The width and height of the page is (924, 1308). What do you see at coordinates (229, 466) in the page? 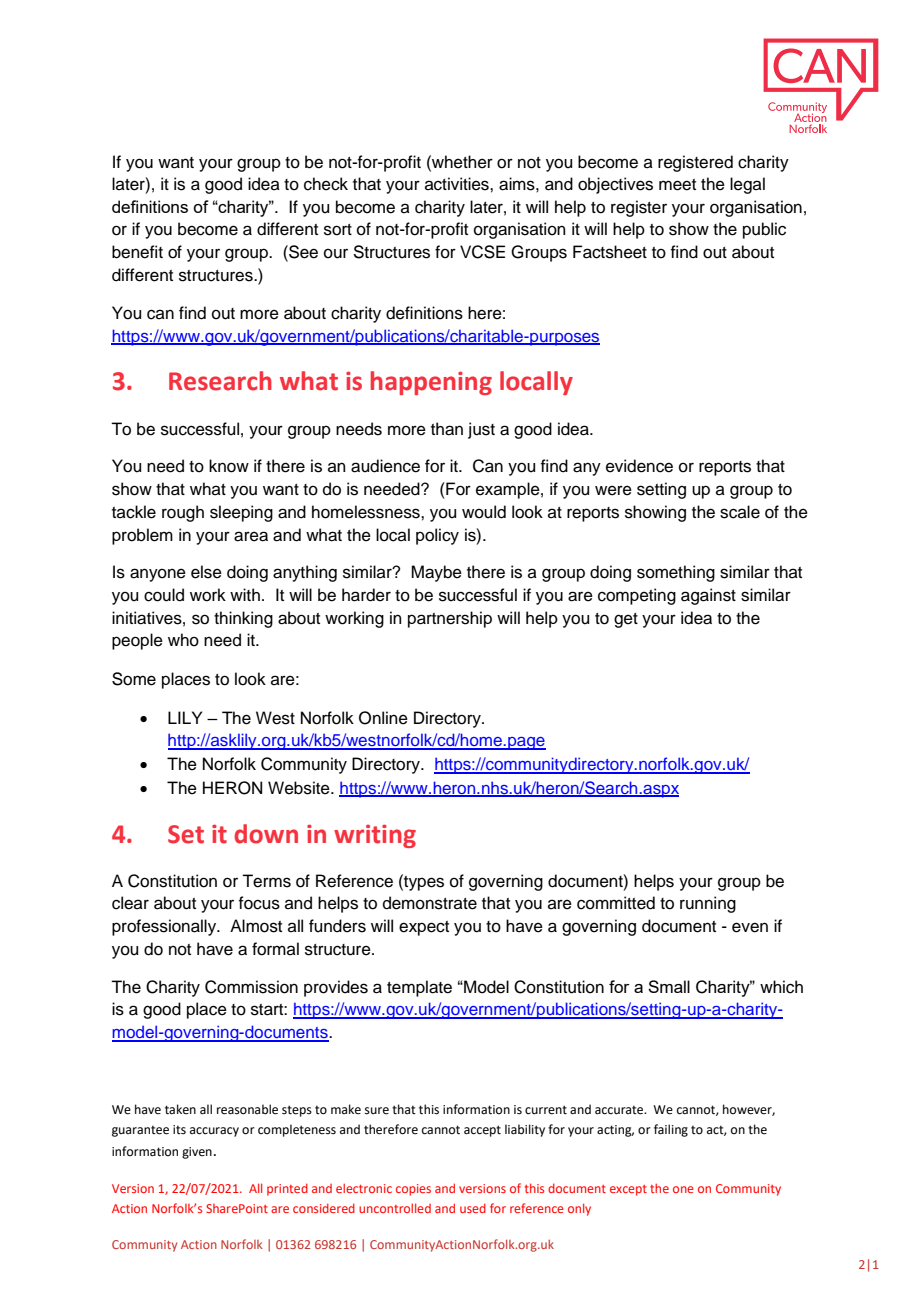
I see `know` at bounding box center [229, 466].
